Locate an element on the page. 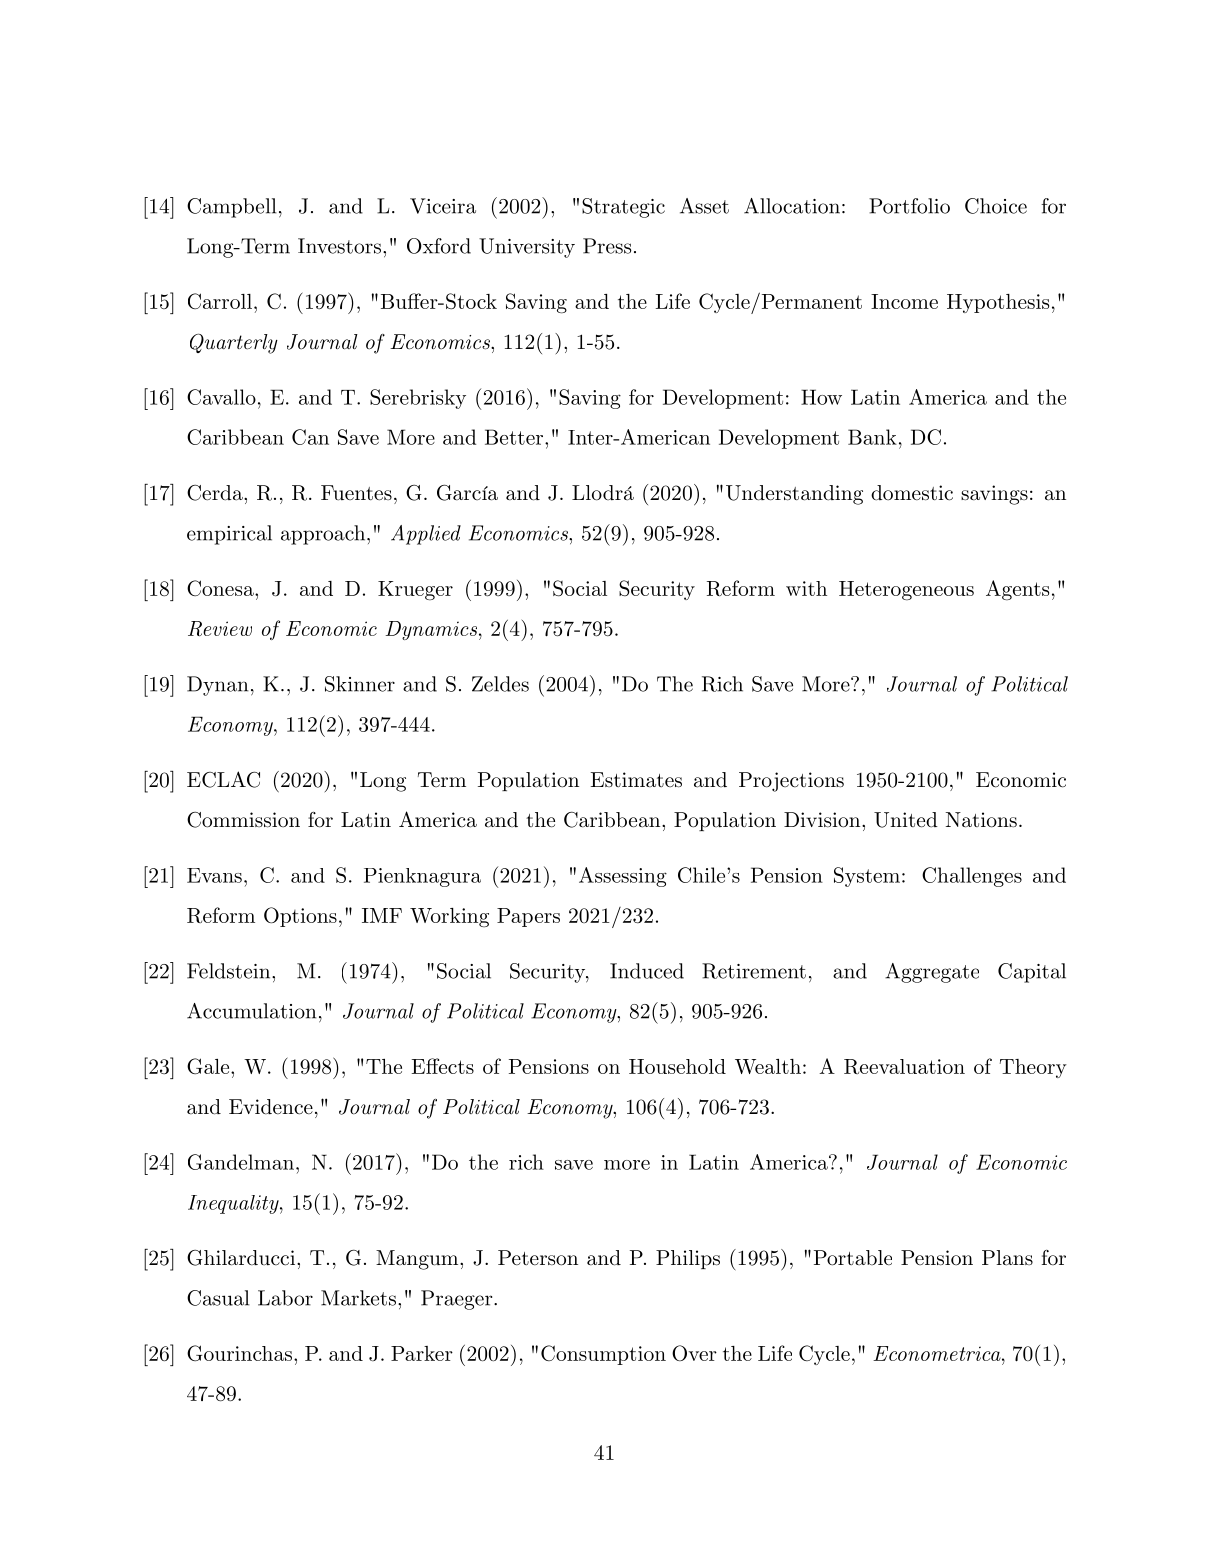 This image has width=1209, height=1565. Labor is located at coordinates (285, 1298).
